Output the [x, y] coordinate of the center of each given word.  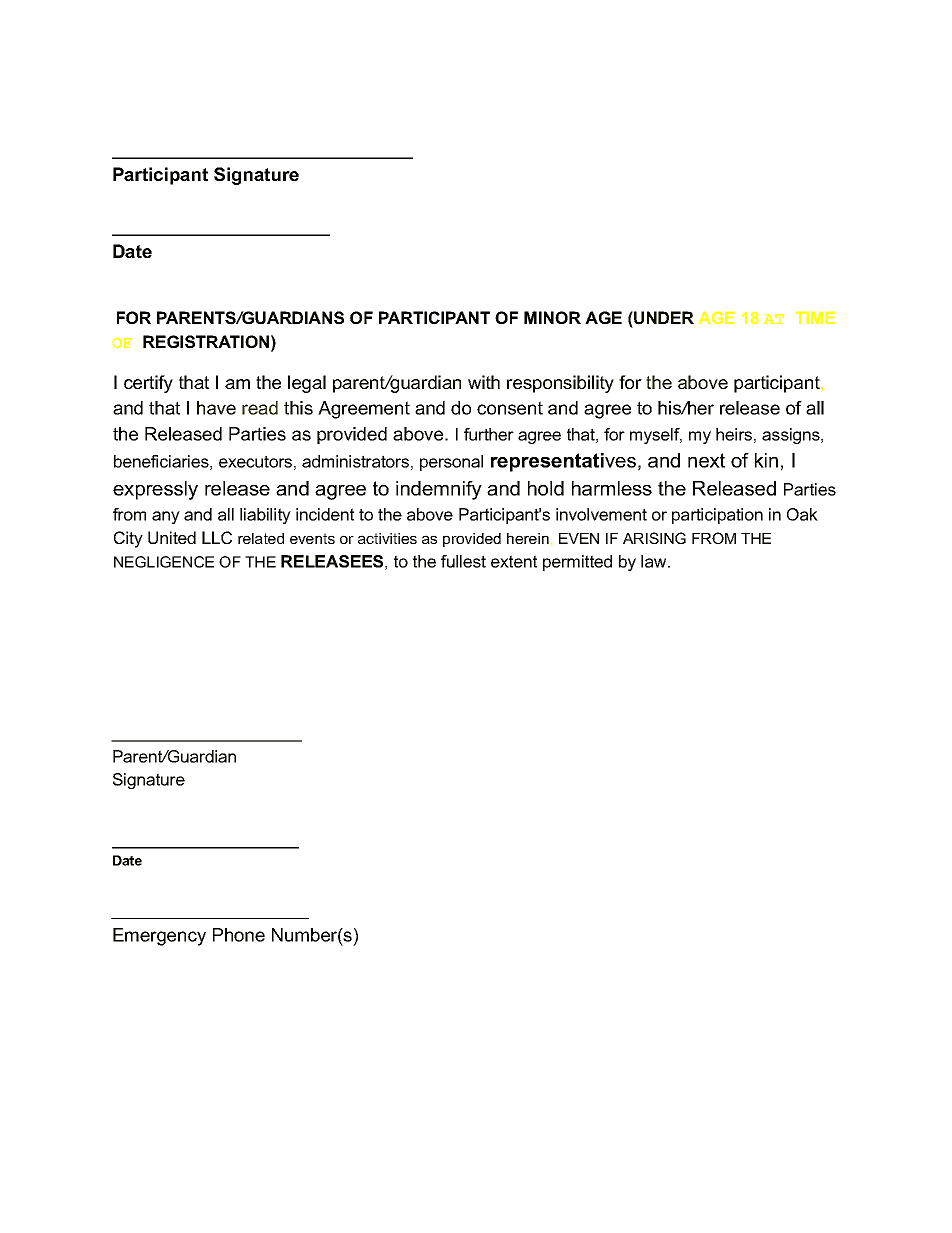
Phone [239, 935]
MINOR [552, 317]
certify [148, 384]
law [655, 561]
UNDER [663, 317]
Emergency [159, 937]
